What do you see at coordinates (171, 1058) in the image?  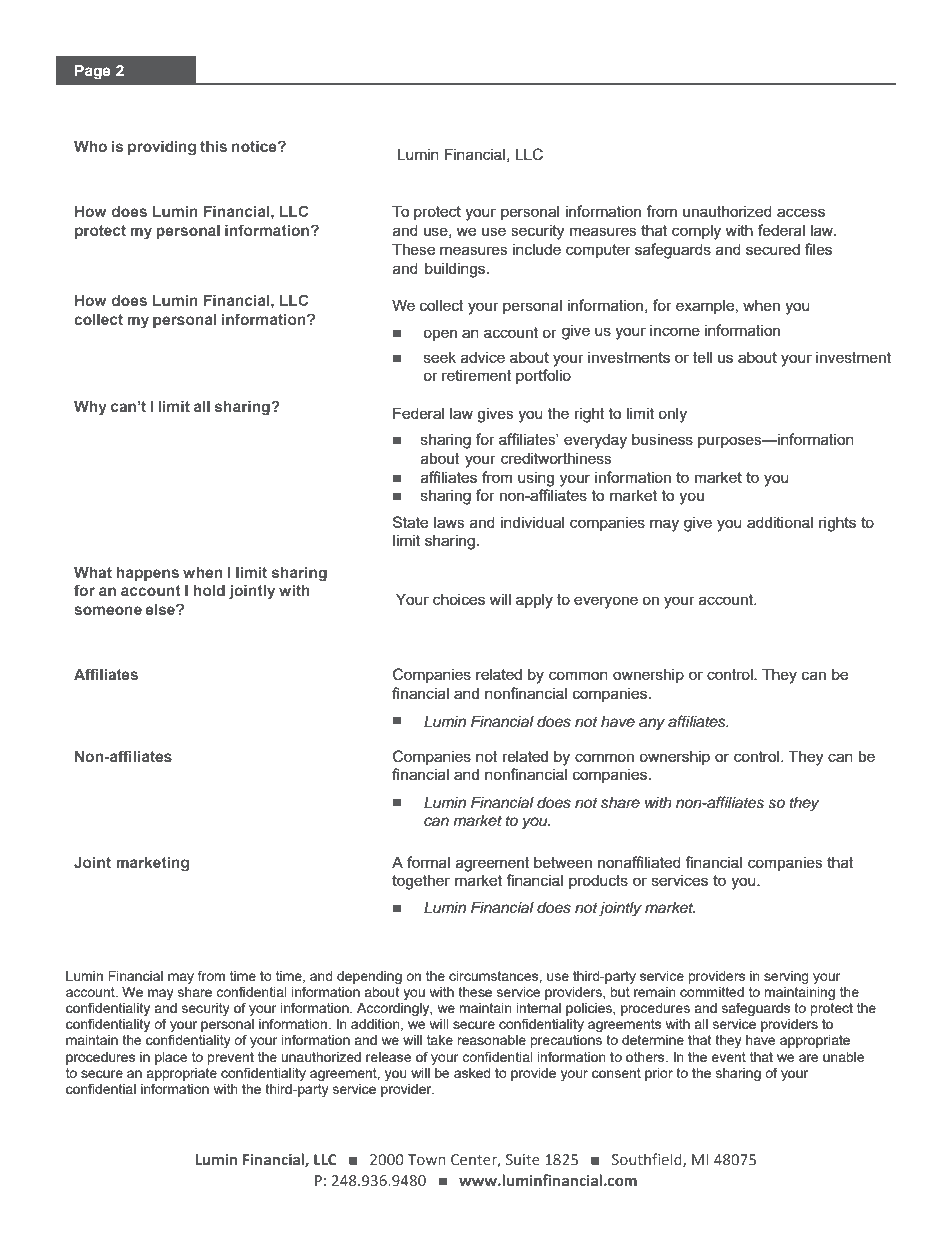 I see `place` at bounding box center [171, 1058].
